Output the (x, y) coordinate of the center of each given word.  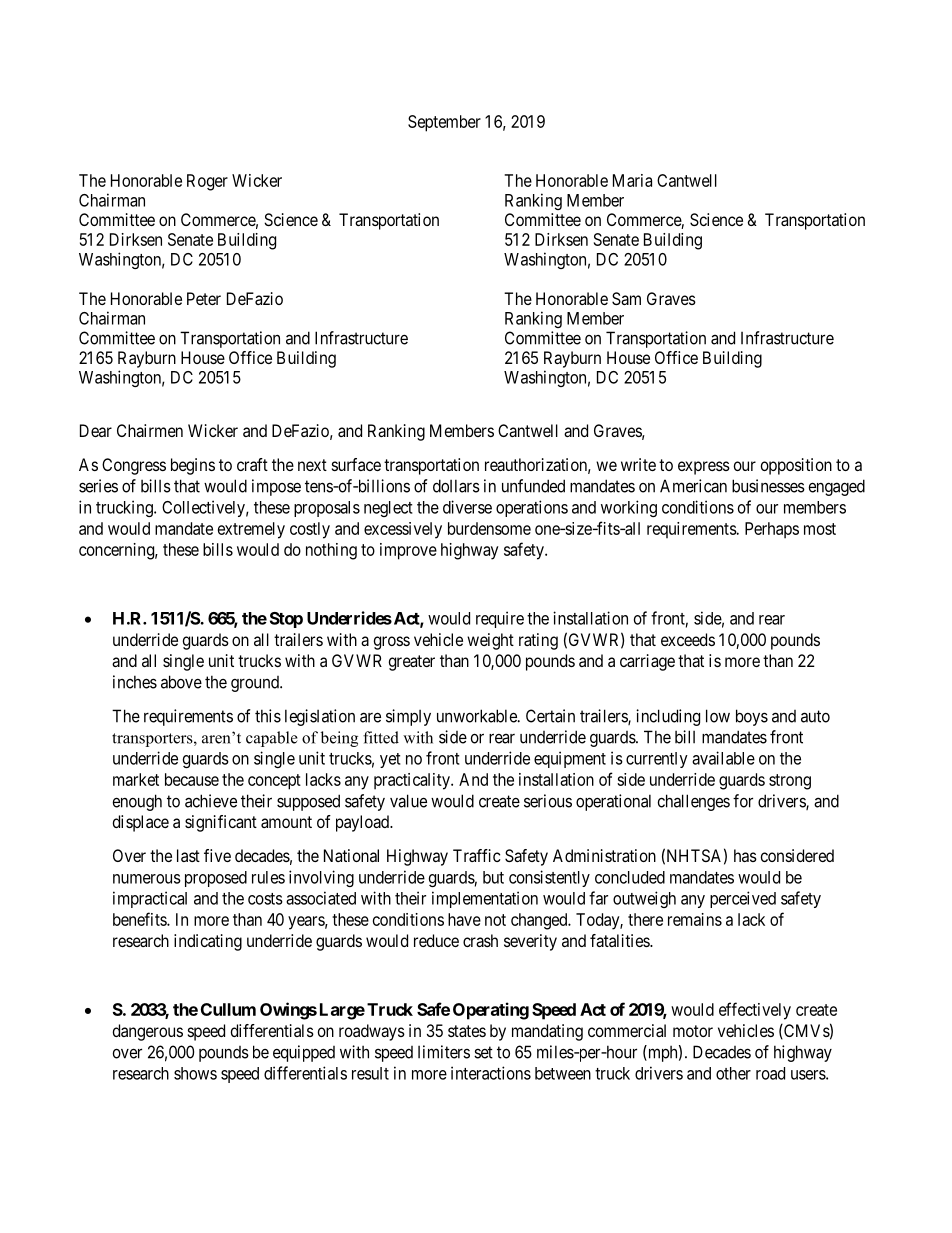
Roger (207, 182)
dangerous (148, 1032)
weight (490, 641)
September (444, 123)
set (483, 1052)
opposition (796, 466)
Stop (286, 620)
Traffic (477, 855)
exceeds (688, 639)
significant (221, 823)
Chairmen (150, 430)
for (743, 801)
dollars (456, 486)
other (733, 1073)
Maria (632, 180)
